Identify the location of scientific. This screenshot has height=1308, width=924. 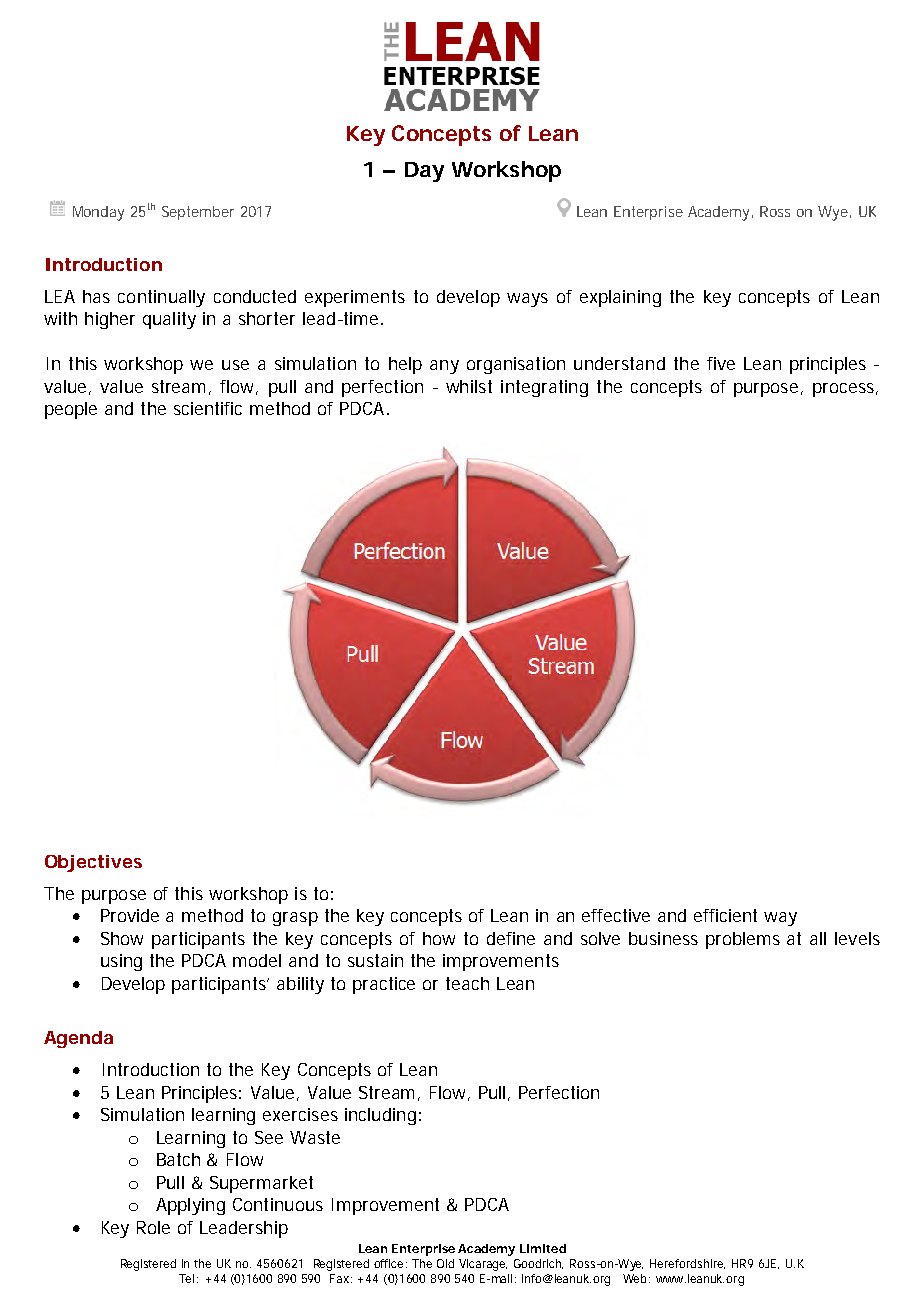
(208, 408).
